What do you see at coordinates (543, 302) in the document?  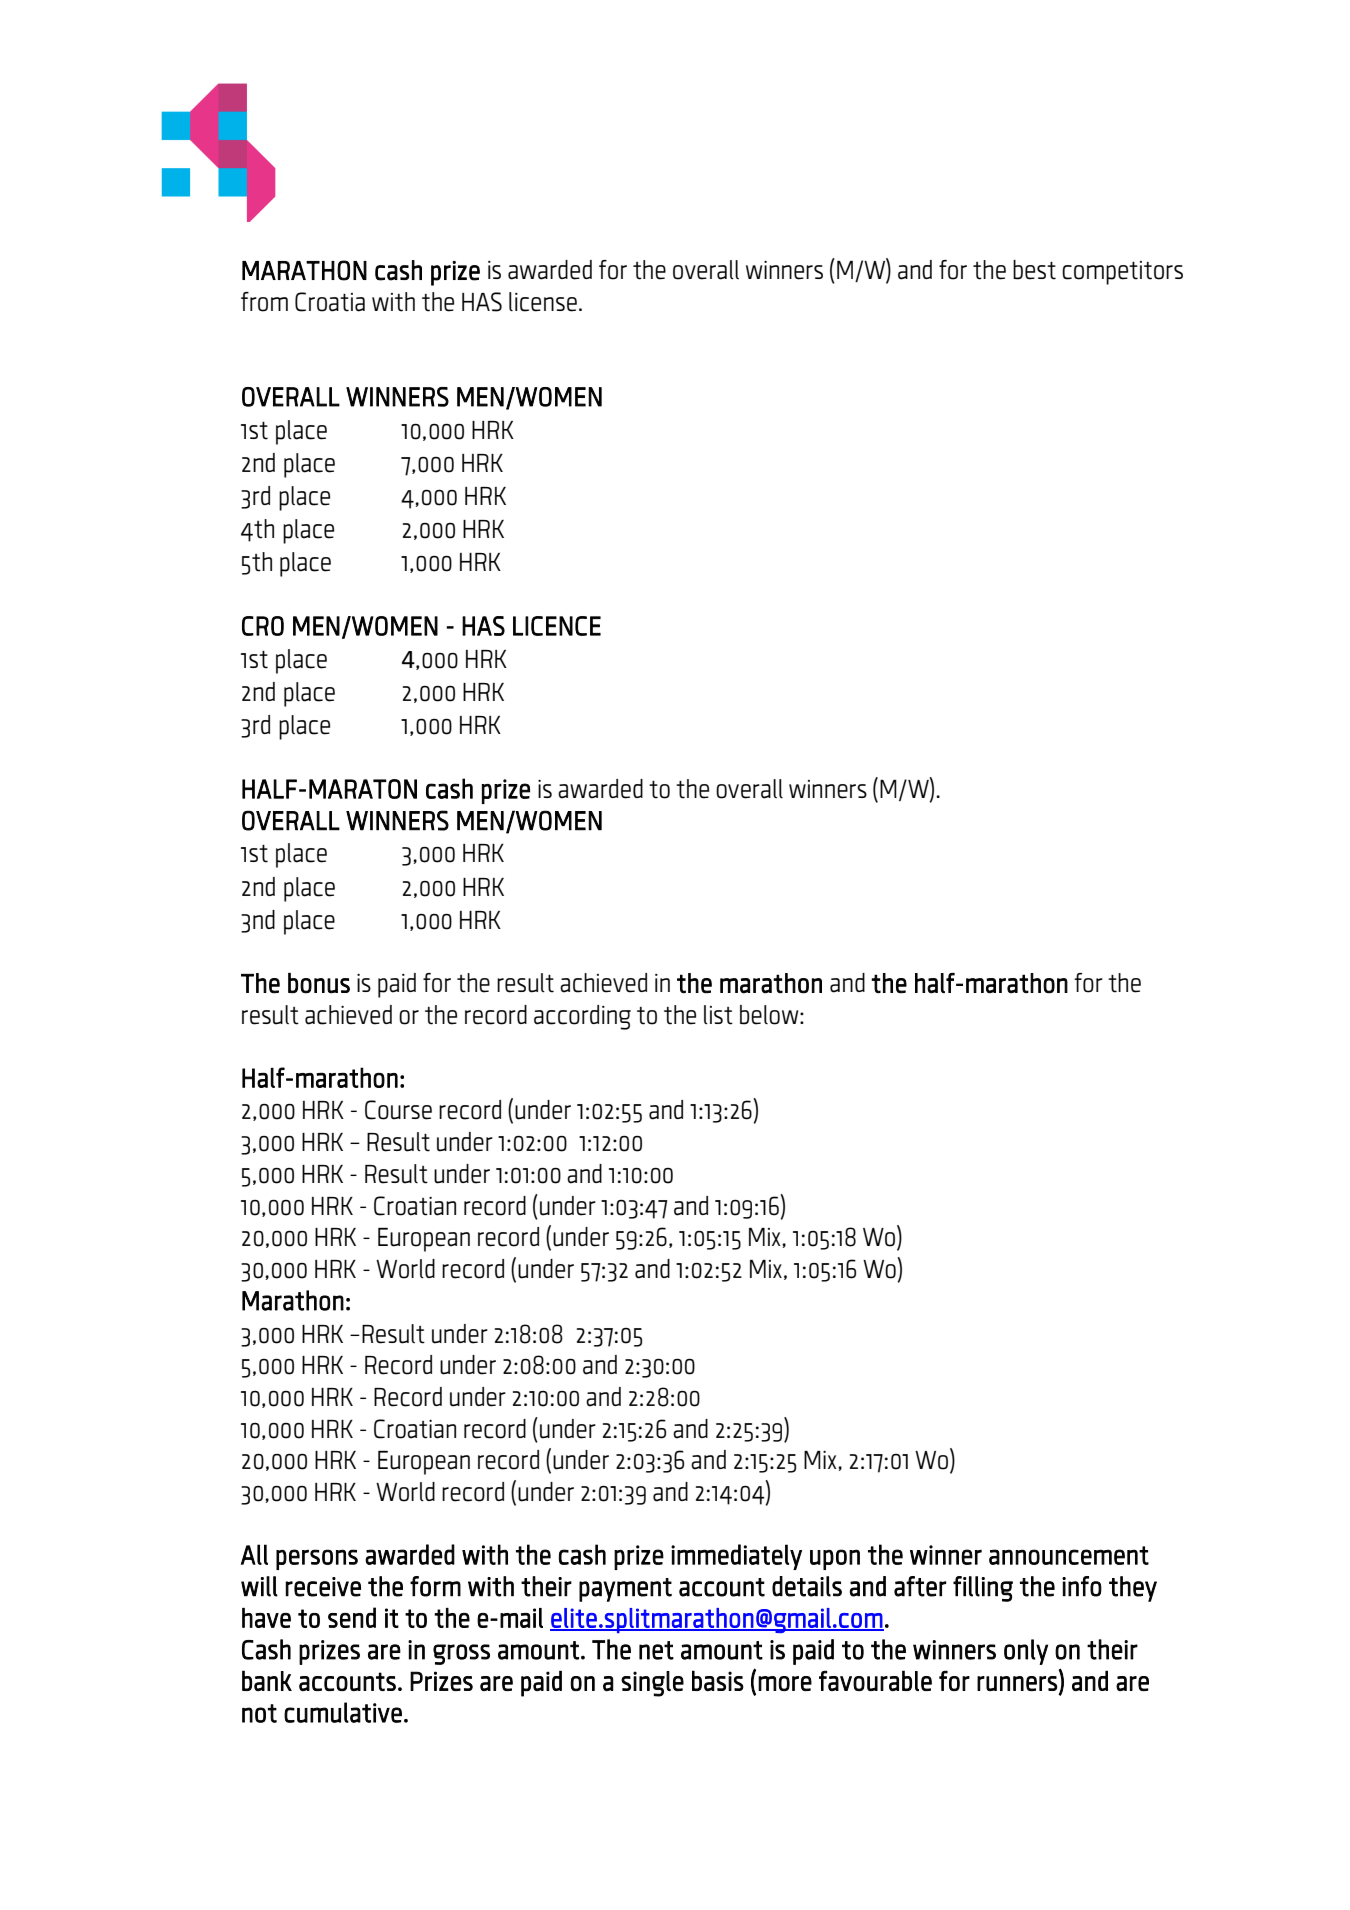 I see `license` at bounding box center [543, 302].
